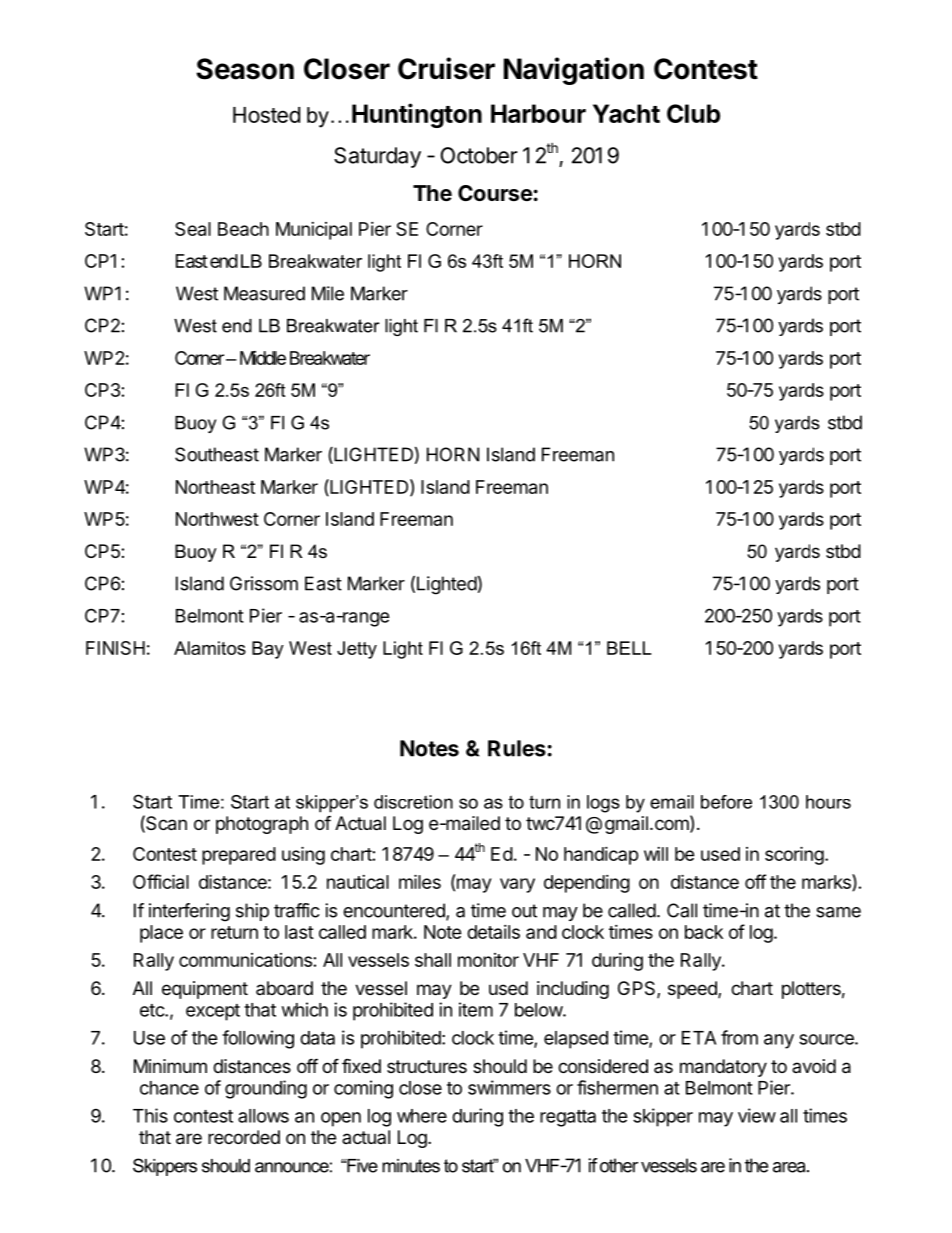 This screenshot has width=952, height=1233. I want to click on Grissom, so click(264, 583).
